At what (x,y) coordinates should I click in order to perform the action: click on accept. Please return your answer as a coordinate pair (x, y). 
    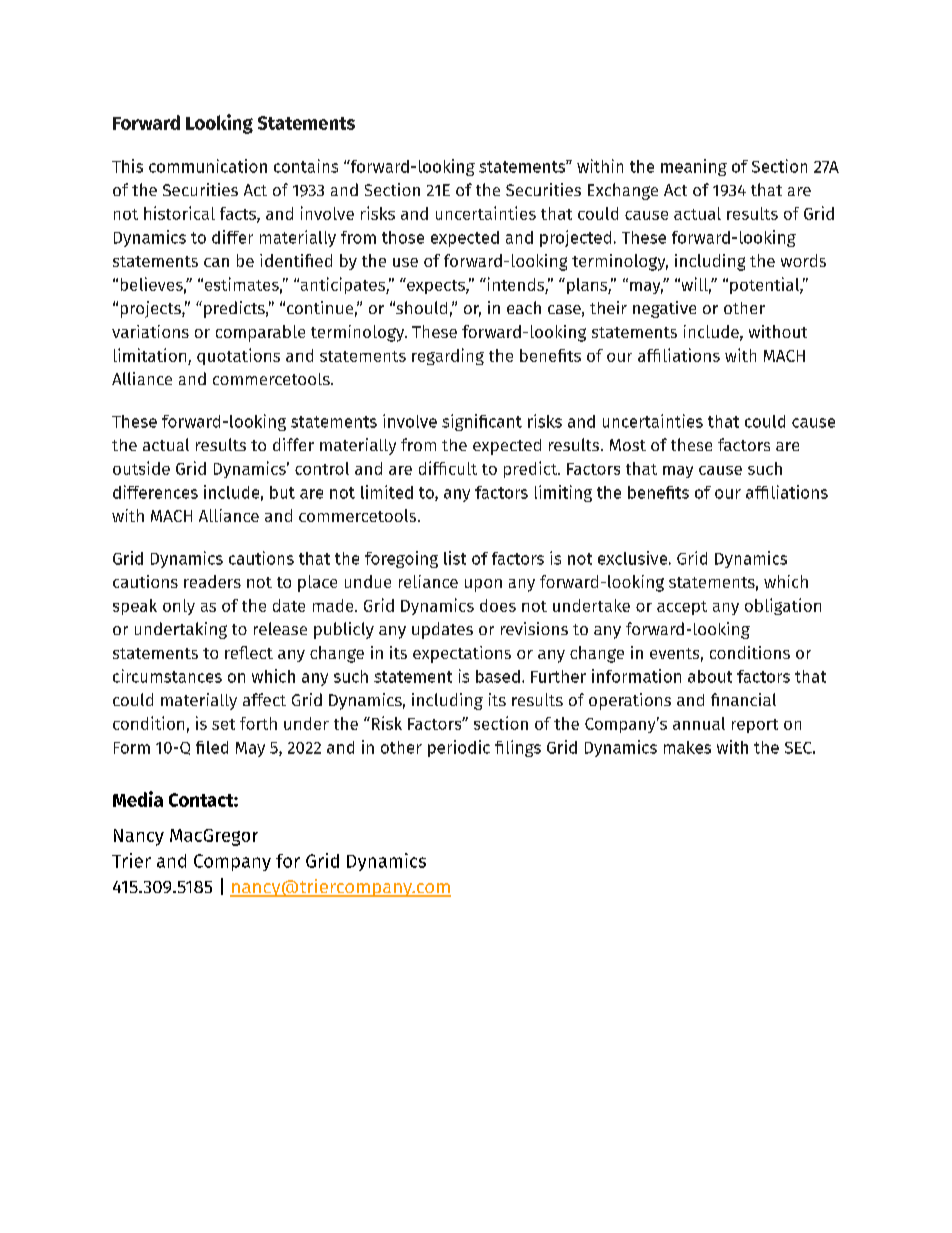
    Looking at the image, I should click on (682, 608).
